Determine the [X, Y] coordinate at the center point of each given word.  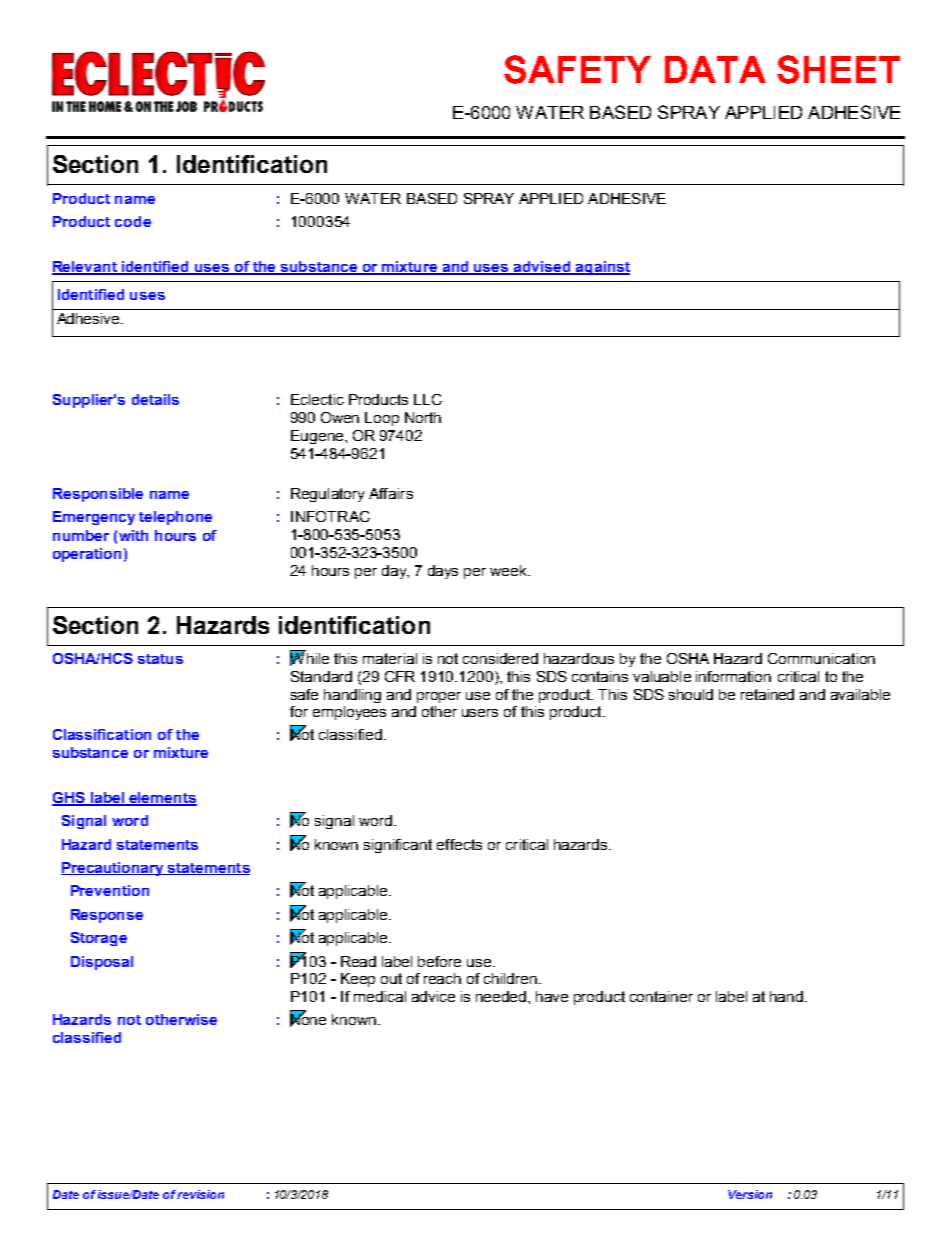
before [439, 961]
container [661, 996]
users [480, 713]
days [443, 572]
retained [767, 694]
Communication [821, 658]
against [602, 268]
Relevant [85, 268]
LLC [428, 399]
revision [200, 1194]
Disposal [102, 963]
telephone [175, 518]
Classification [102, 734]
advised [542, 268]
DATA [715, 69]
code [133, 221]
